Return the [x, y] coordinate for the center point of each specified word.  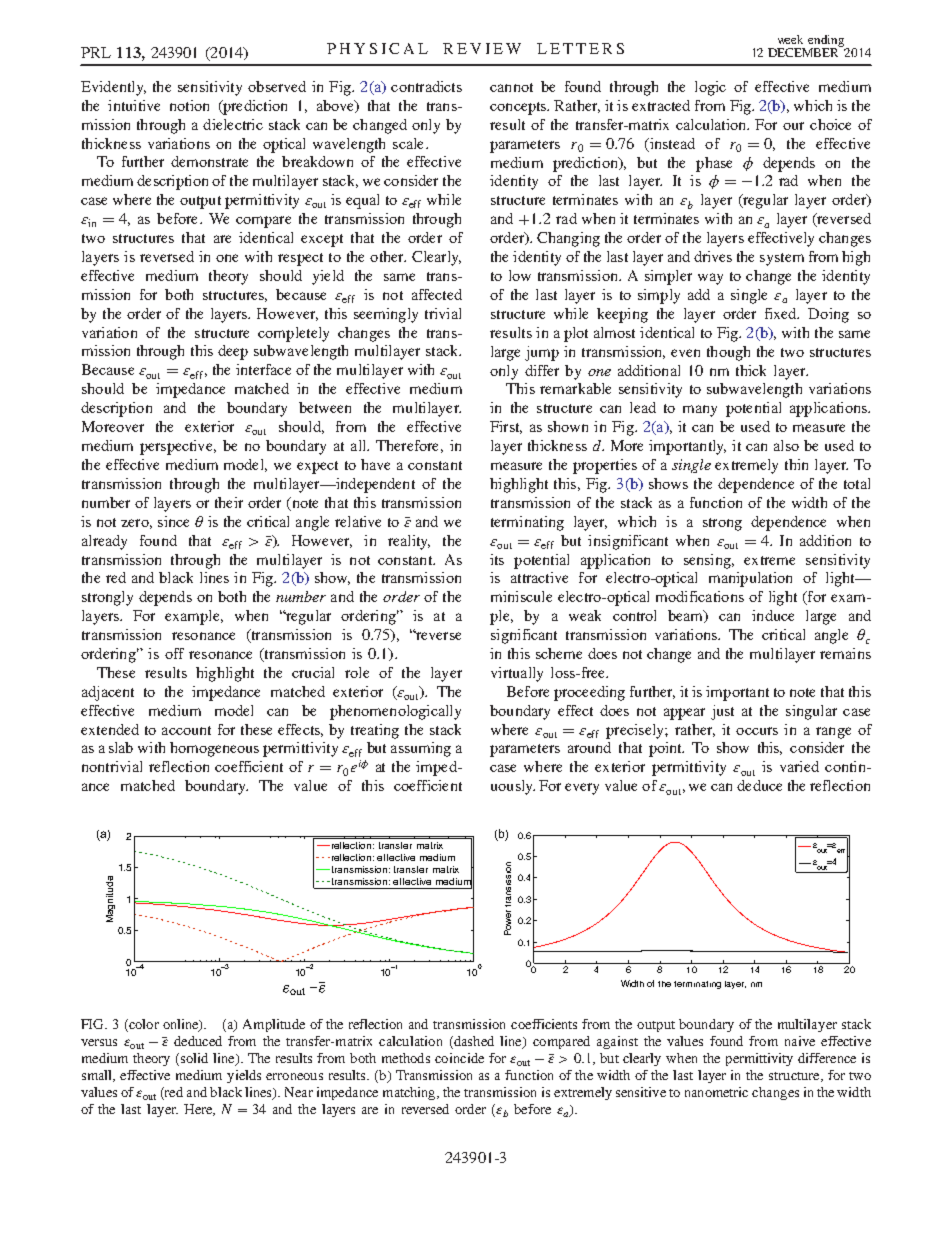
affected [437, 294]
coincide [459, 1058]
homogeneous [214, 749]
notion [189, 105]
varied [799, 766]
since [173, 521]
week [790, 39]
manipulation [750, 579]
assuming [421, 749]
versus [99, 1042]
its [497, 559]
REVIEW [482, 48]
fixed [782, 313]
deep [233, 352]
